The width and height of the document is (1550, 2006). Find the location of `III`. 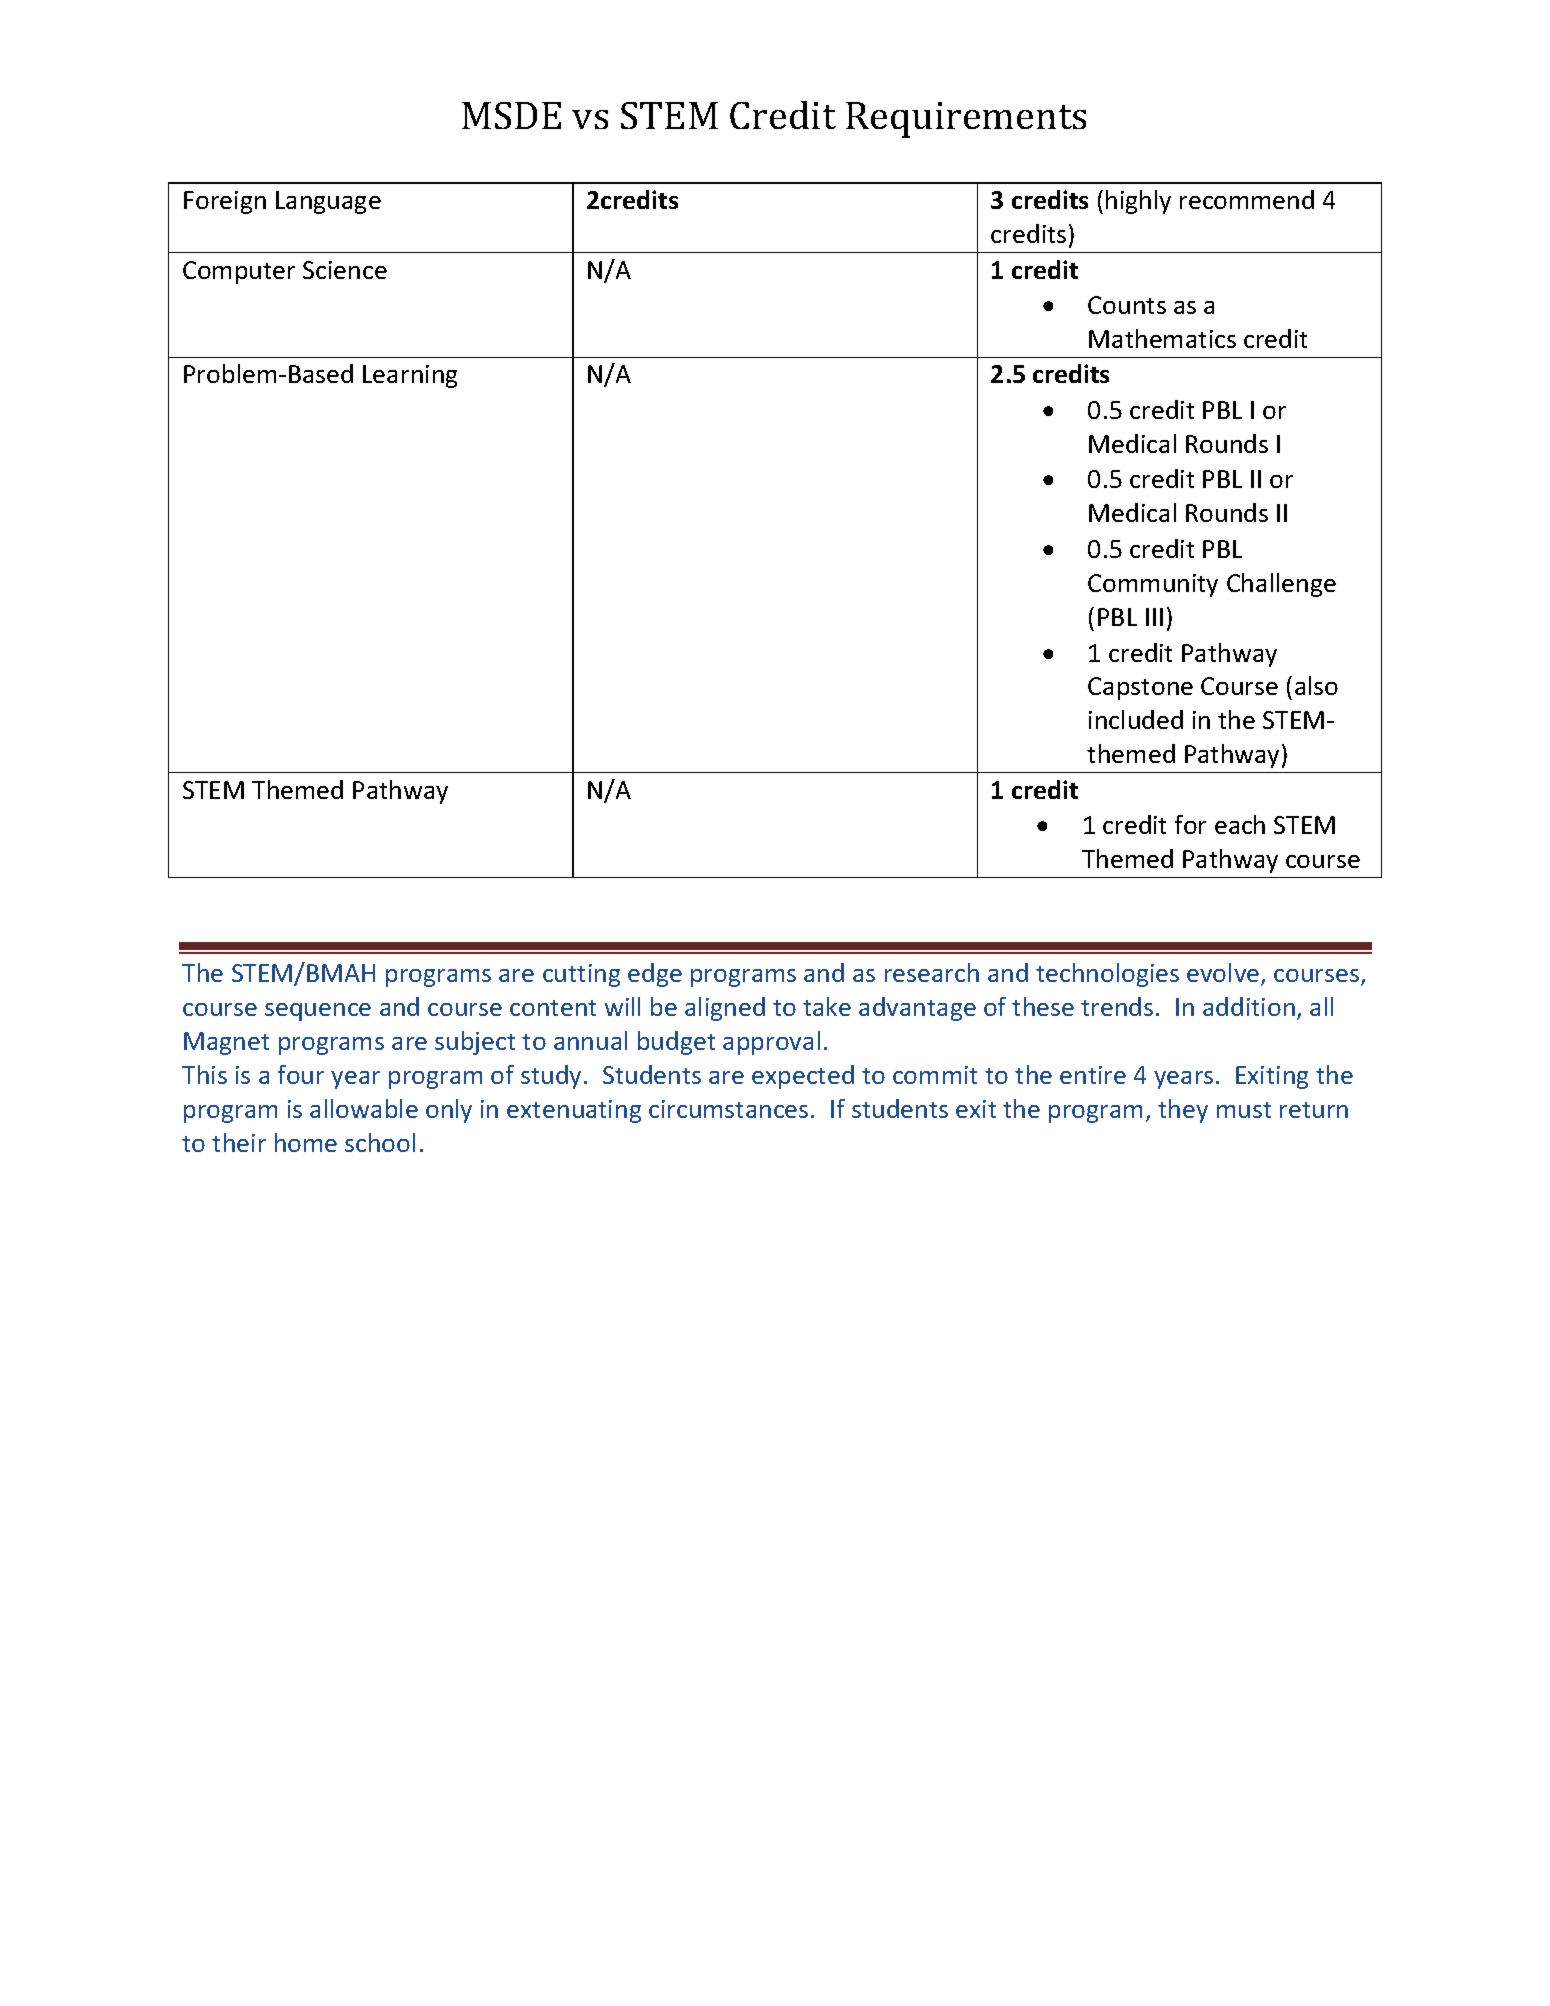

III is located at coordinates (1154, 617).
